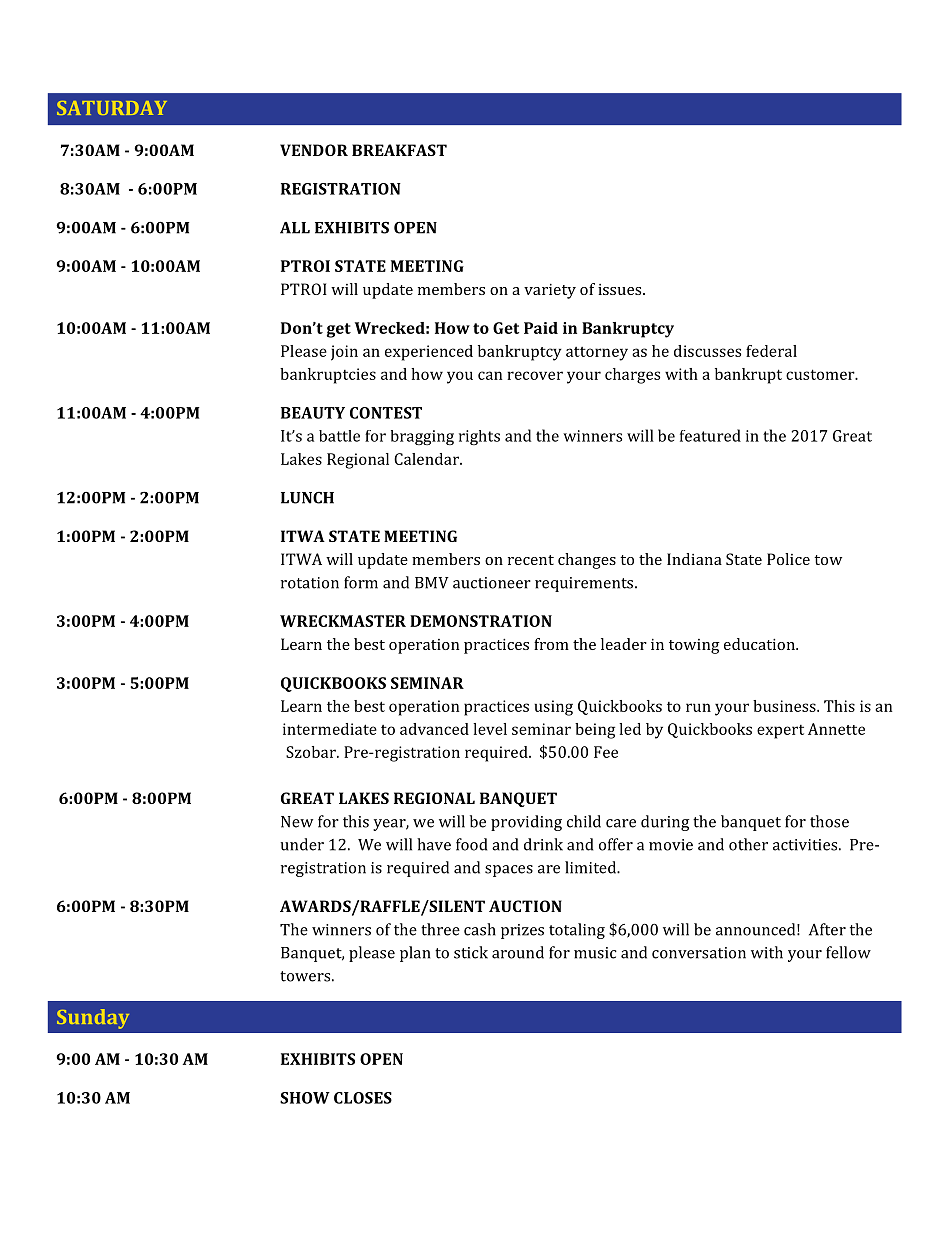 This document has height=1233, width=952. I want to click on Sunday, so click(93, 1019).
